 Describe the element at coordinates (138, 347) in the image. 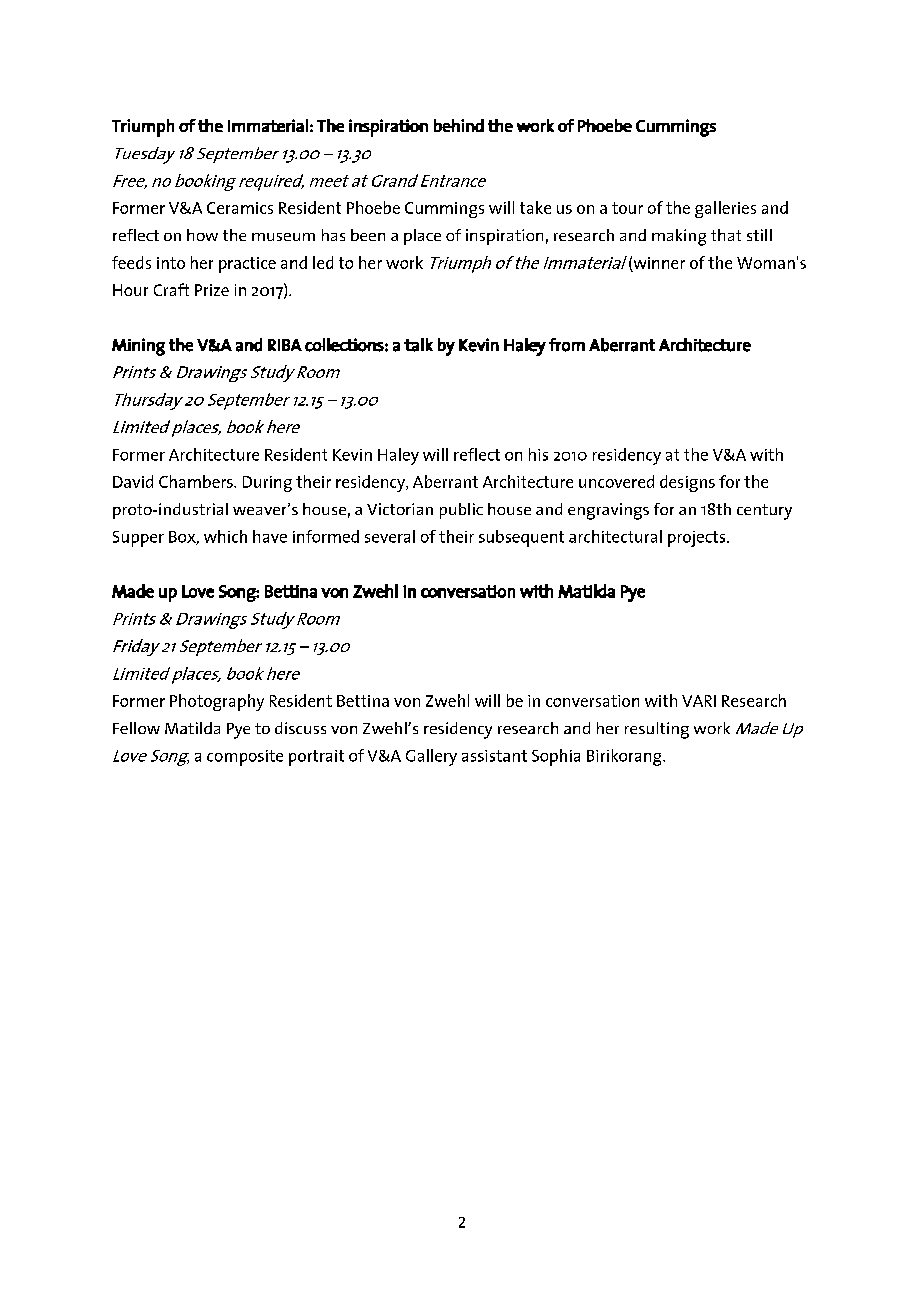

I see `Mining` at that location.
